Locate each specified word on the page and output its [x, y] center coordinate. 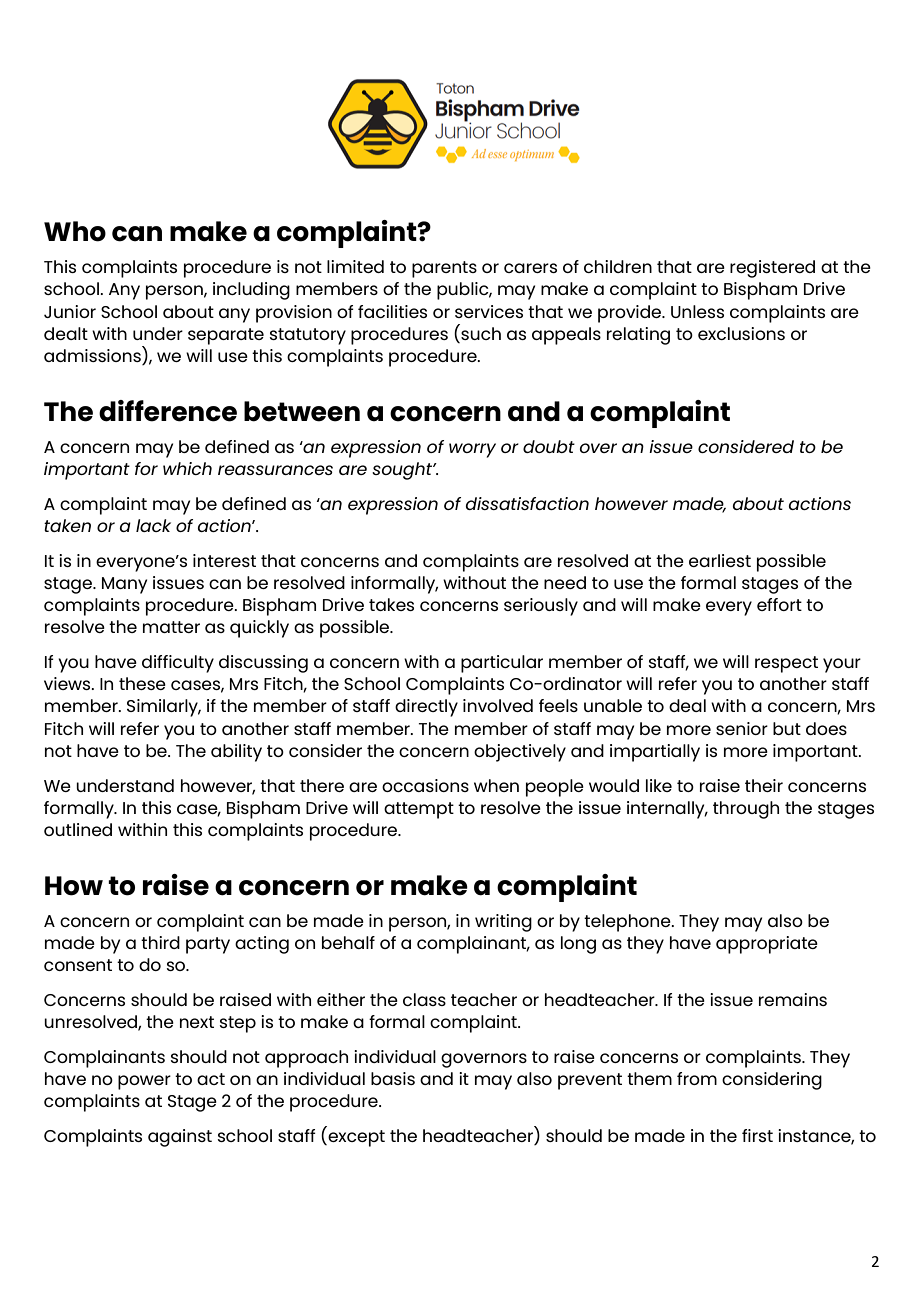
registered [772, 269]
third [160, 942]
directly [426, 708]
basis [393, 1078]
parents [444, 269]
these [142, 683]
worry [472, 450]
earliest [720, 560]
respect [786, 664]
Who [75, 231]
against [180, 1138]
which [187, 468]
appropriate [767, 945]
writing [503, 923]
